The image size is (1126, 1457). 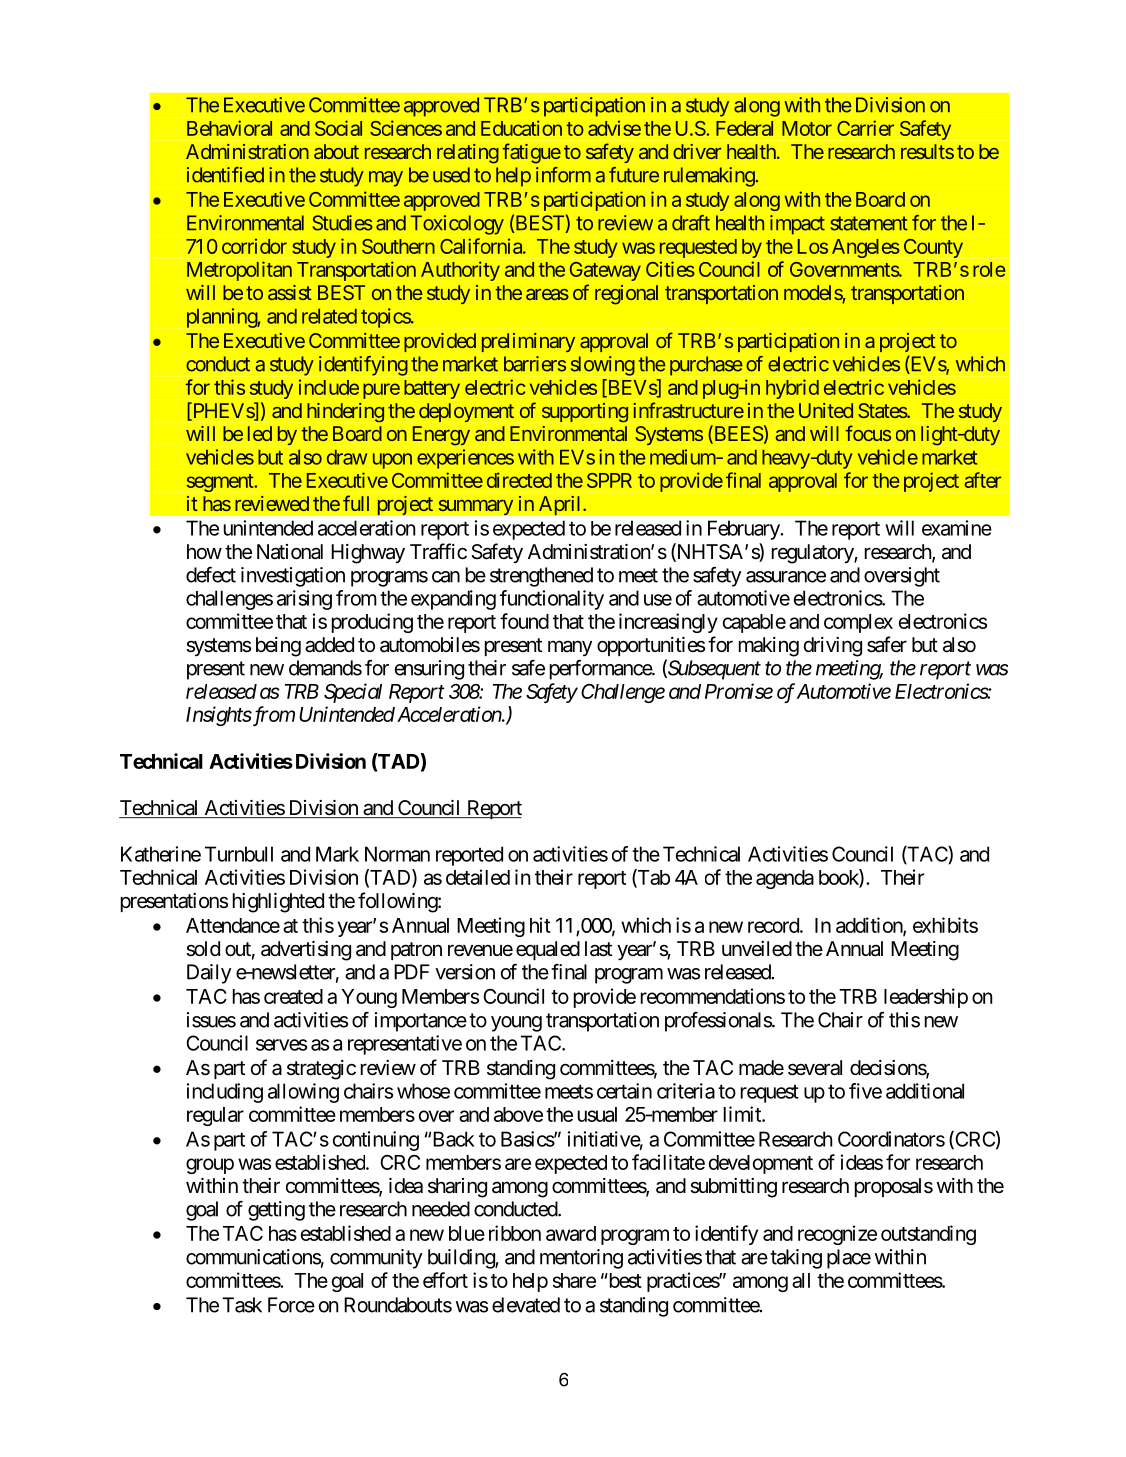 What do you see at coordinates (478, 877) in the page?
I see `detailed` at bounding box center [478, 877].
